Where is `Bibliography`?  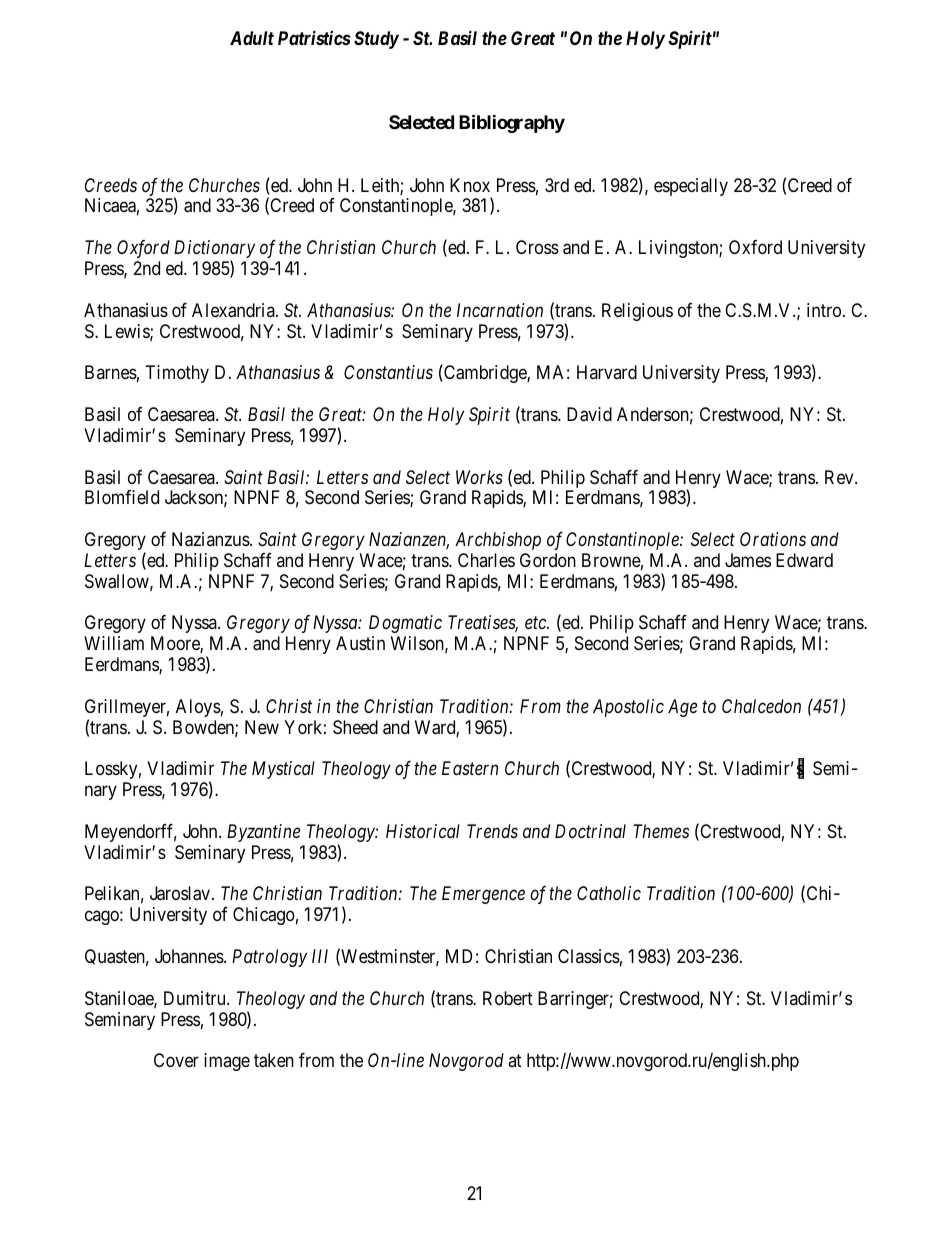 Bibliography is located at coordinates (512, 123).
